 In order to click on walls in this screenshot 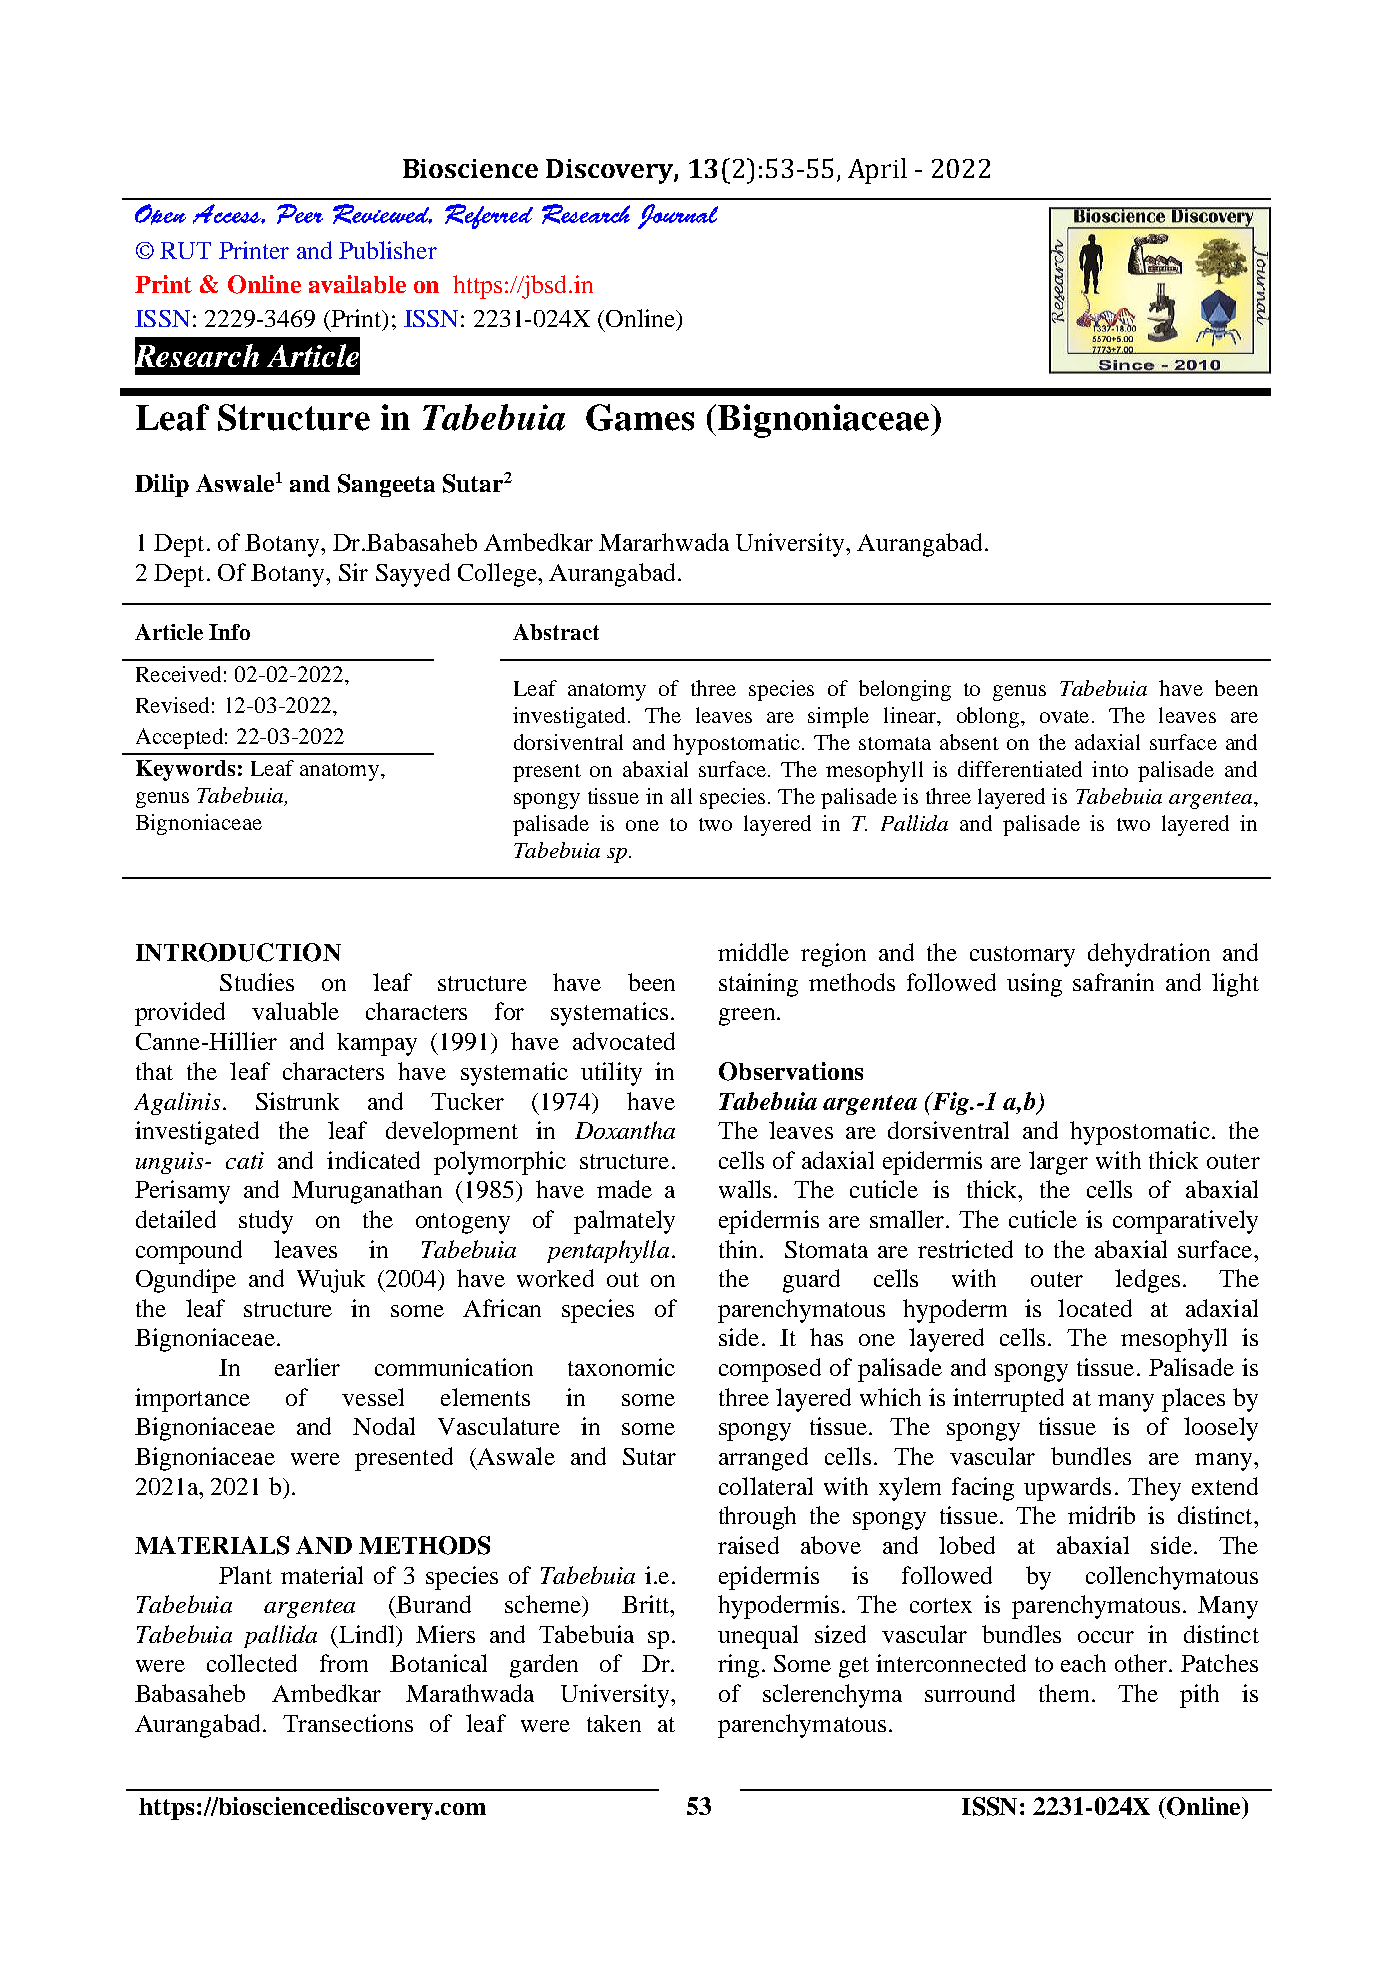, I will do `click(745, 1189)`.
